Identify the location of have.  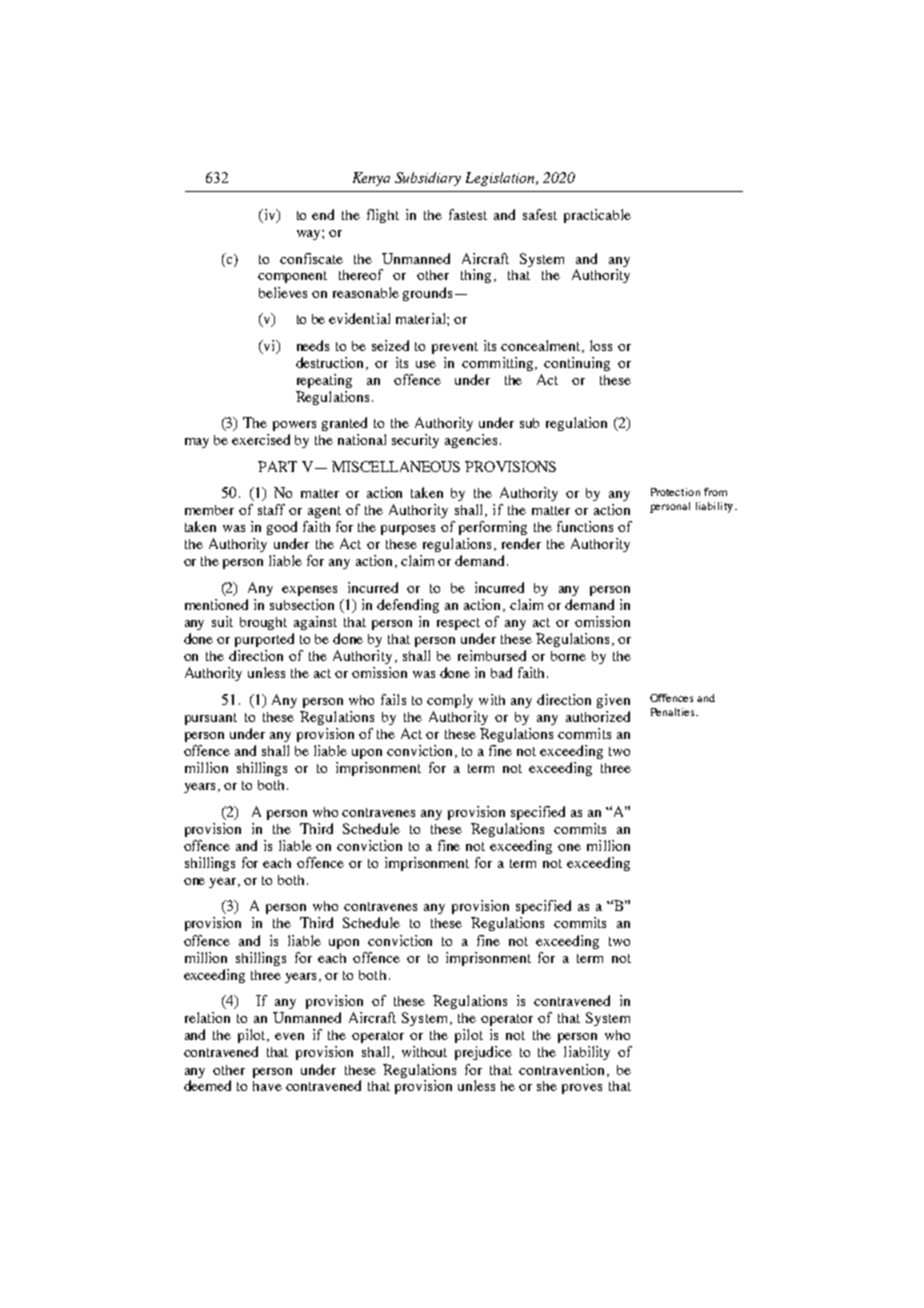
(267, 1086).
